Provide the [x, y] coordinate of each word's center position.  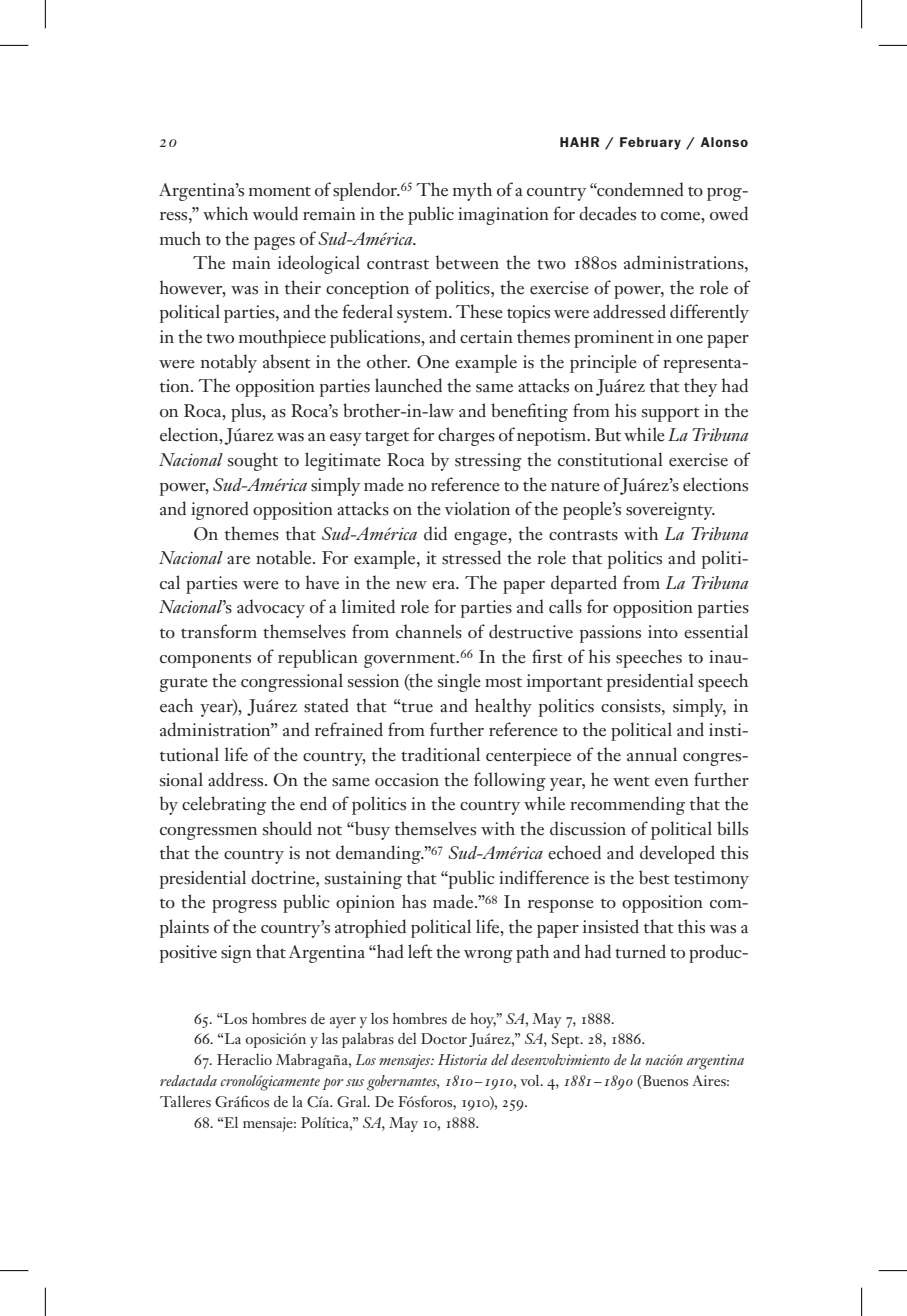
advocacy [271, 608]
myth [472, 191]
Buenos [664, 1082]
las [330, 1038]
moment [280, 191]
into [663, 632]
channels [429, 631]
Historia [462, 1059]
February [650, 143]
